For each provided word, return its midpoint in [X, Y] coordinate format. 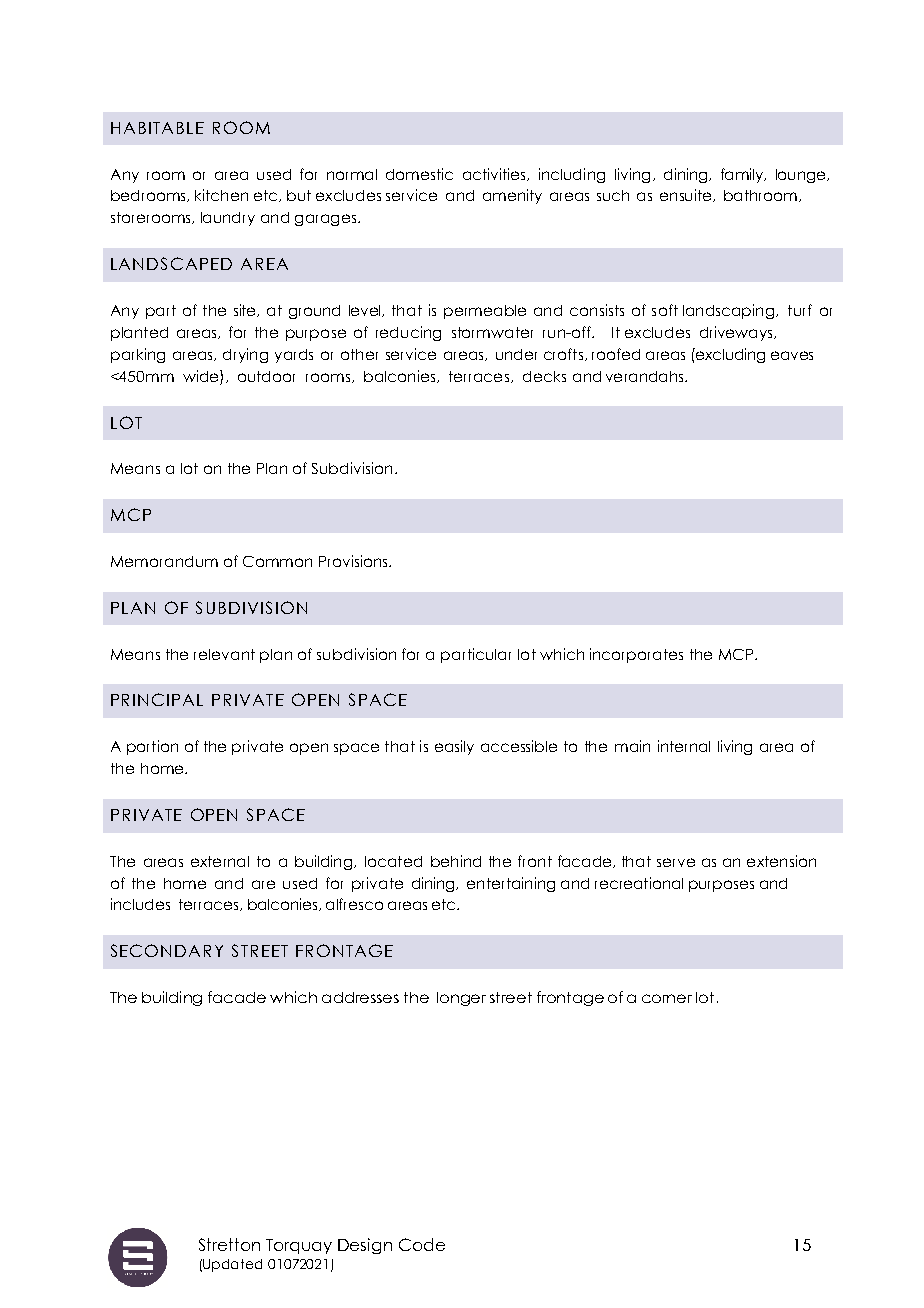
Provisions [354, 561]
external [220, 861]
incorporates [636, 655]
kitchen [221, 195]
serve [676, 862]
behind [456, 861]
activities [495, 174]
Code [422, 1244]
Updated [232, 1265]
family [743, 175]
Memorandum [164, 561]
